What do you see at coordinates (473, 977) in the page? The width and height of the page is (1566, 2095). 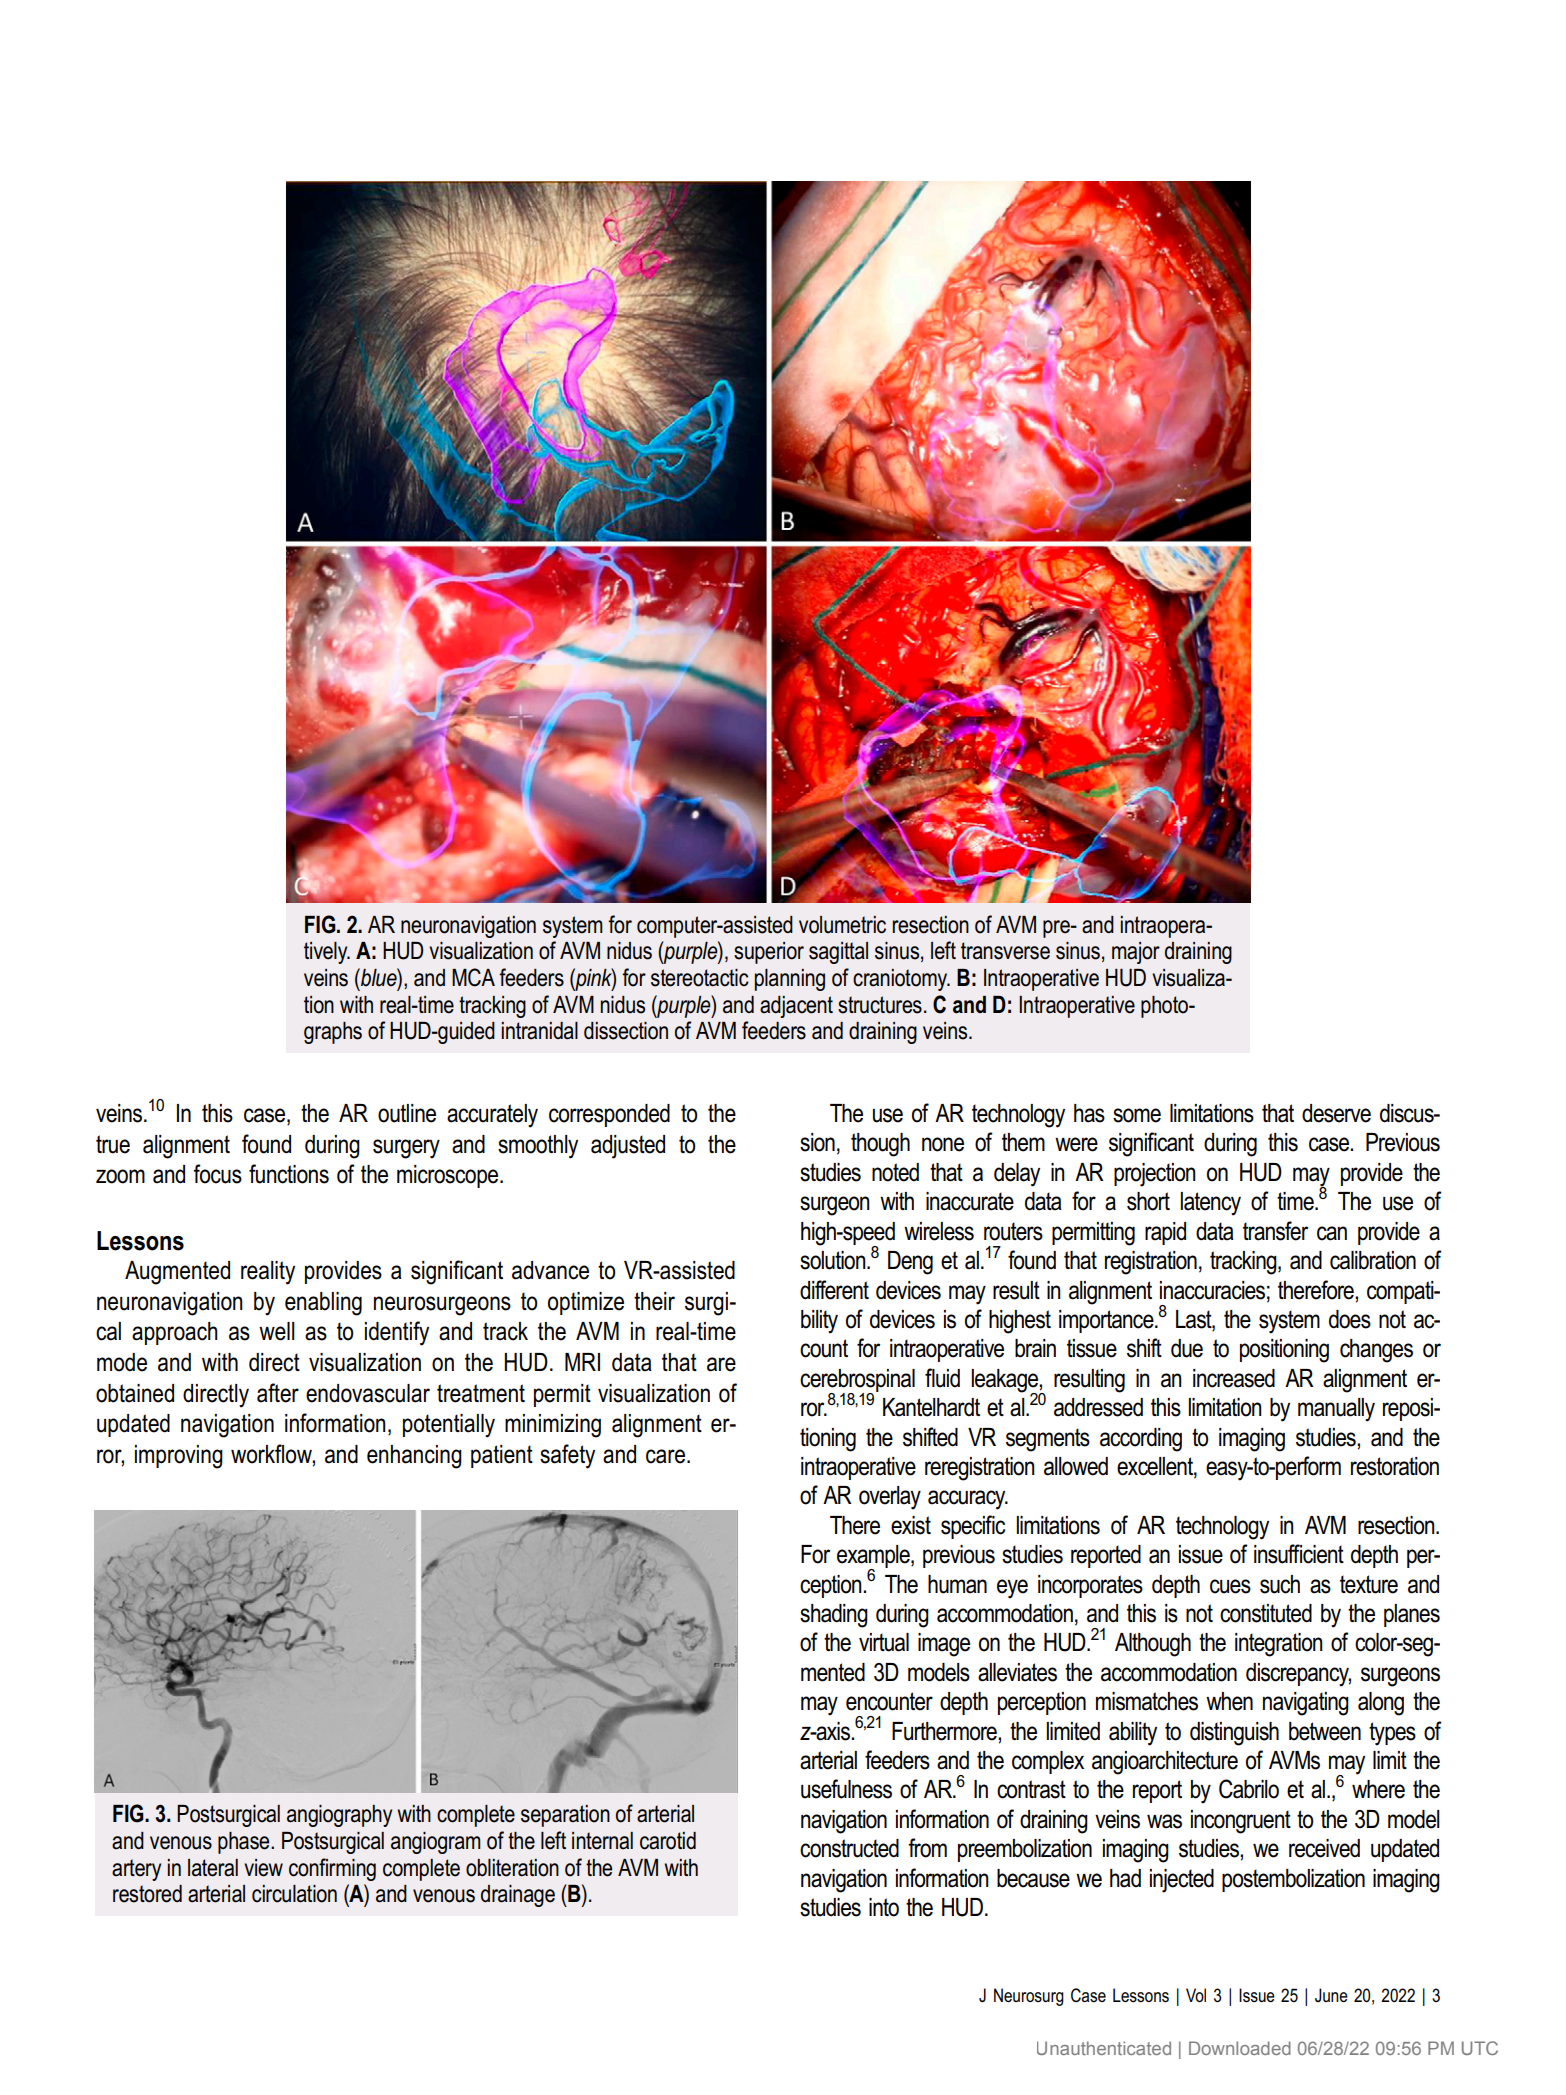 I see `MCA` at bounding box center [473, 977].
